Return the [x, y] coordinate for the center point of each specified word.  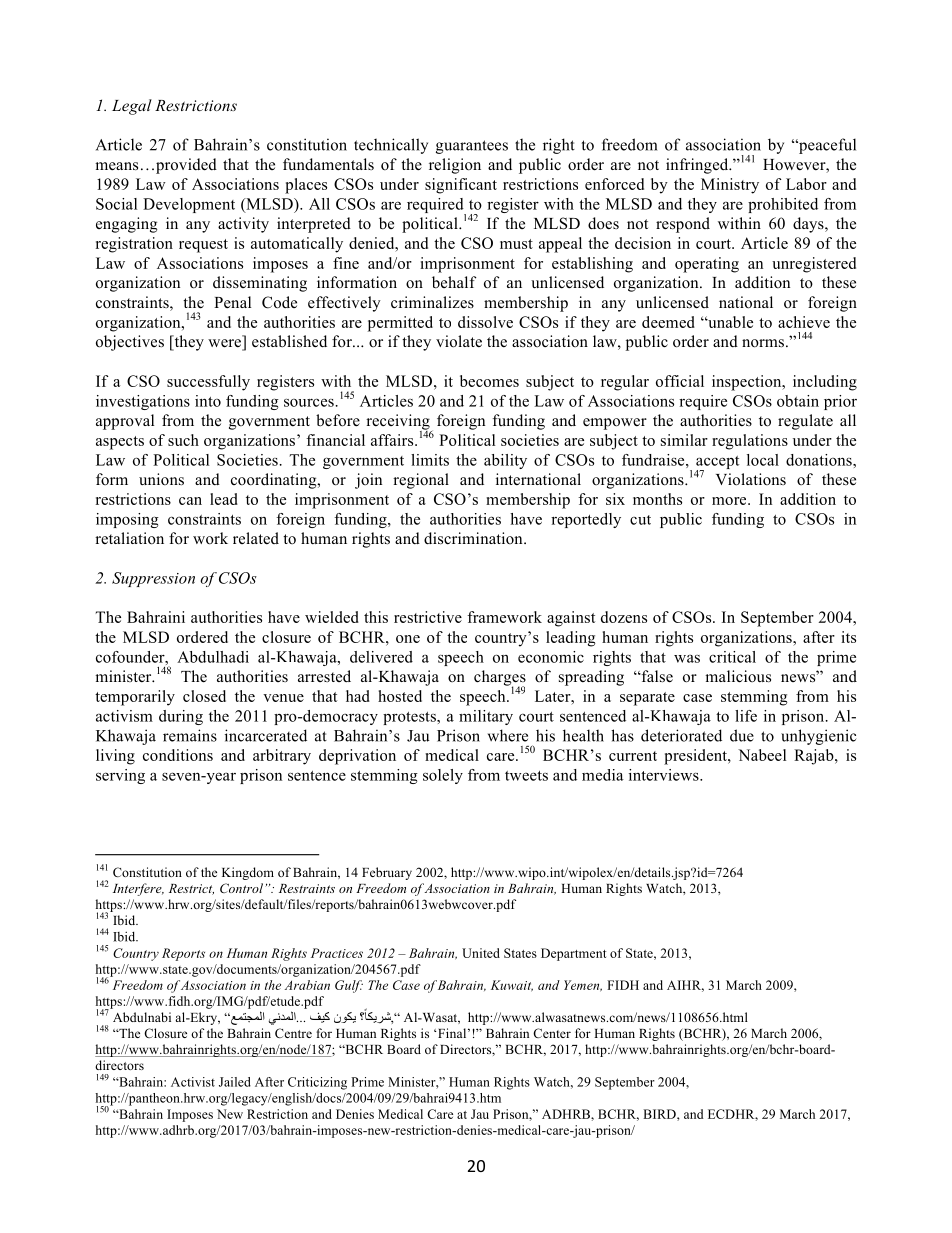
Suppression [153, 579]
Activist [193, 1082]
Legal [132, 107]
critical [732, 657]
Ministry [730, 186]
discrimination [474, 538]
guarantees [472, 147]
